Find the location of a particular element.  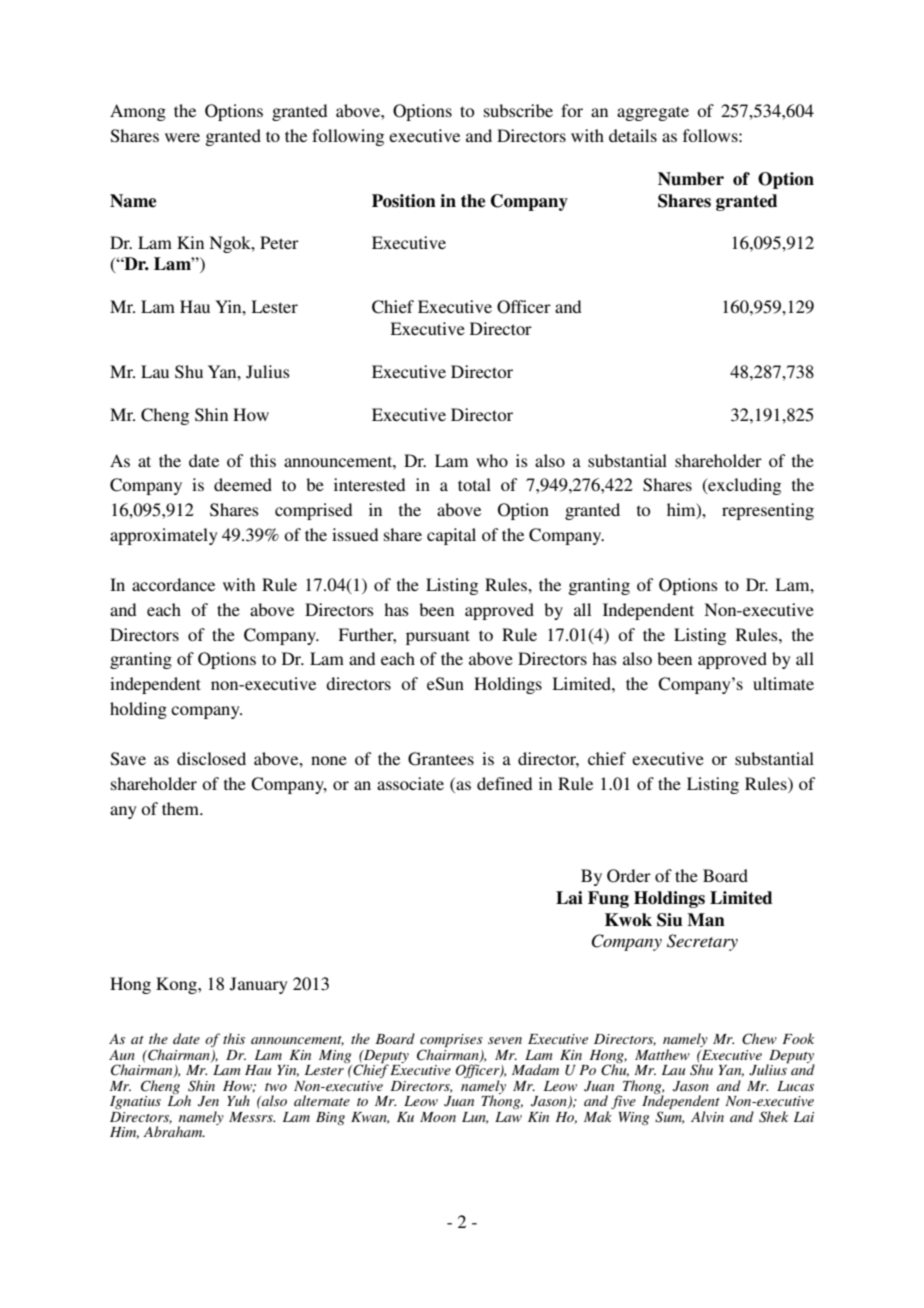

subscribe is located at coordinates (518, 110).
